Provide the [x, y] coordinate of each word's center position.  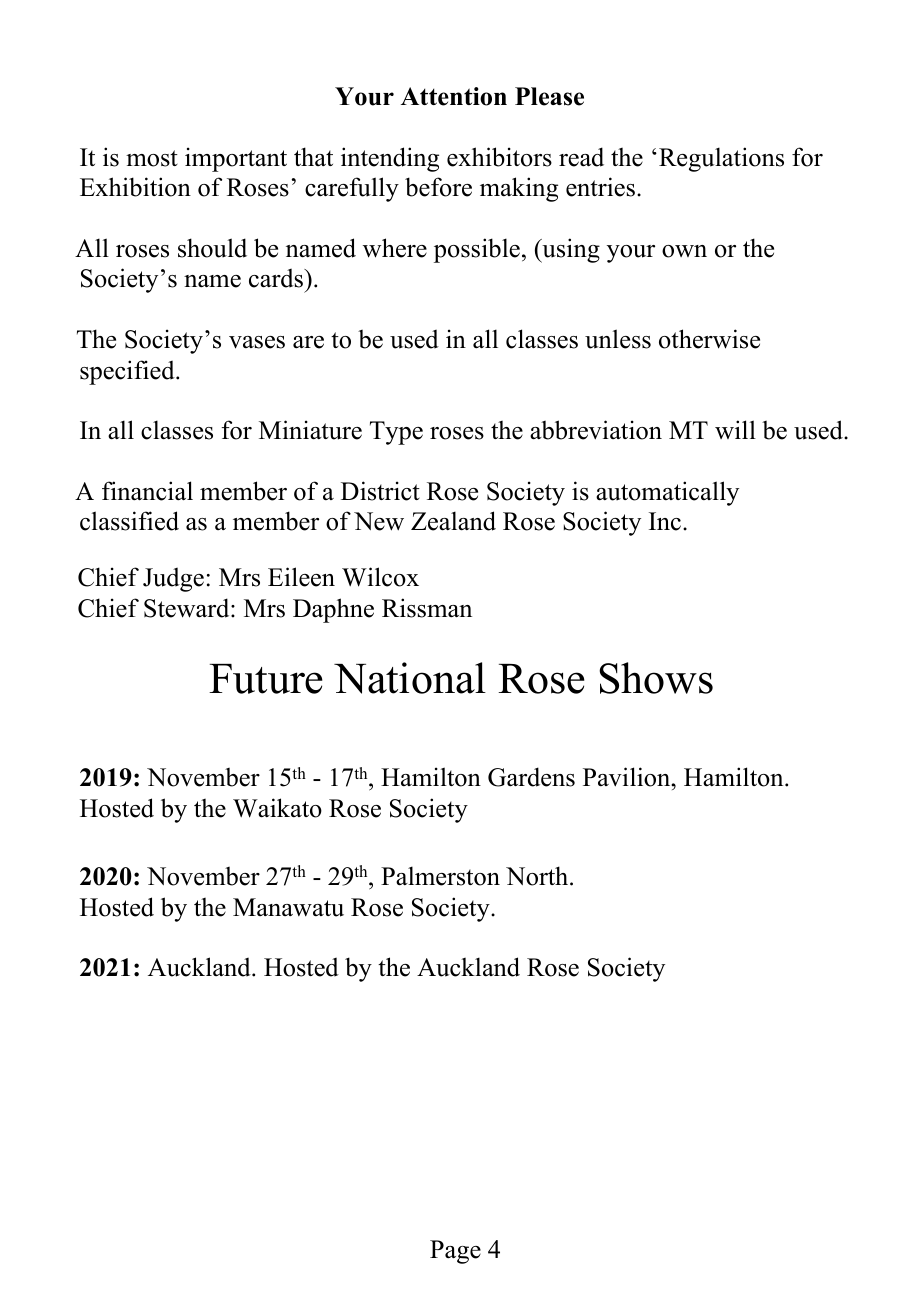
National [410, 678]
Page [455, 1252]
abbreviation [596, 430]
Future [266, 679]
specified [128, 372]
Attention [454, 96]
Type [396, 433]
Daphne [333, 610]
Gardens [531, 777]
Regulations [721, 159]
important [236, 159]
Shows [656, 678]
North [538, 876]
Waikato [277, 808]
